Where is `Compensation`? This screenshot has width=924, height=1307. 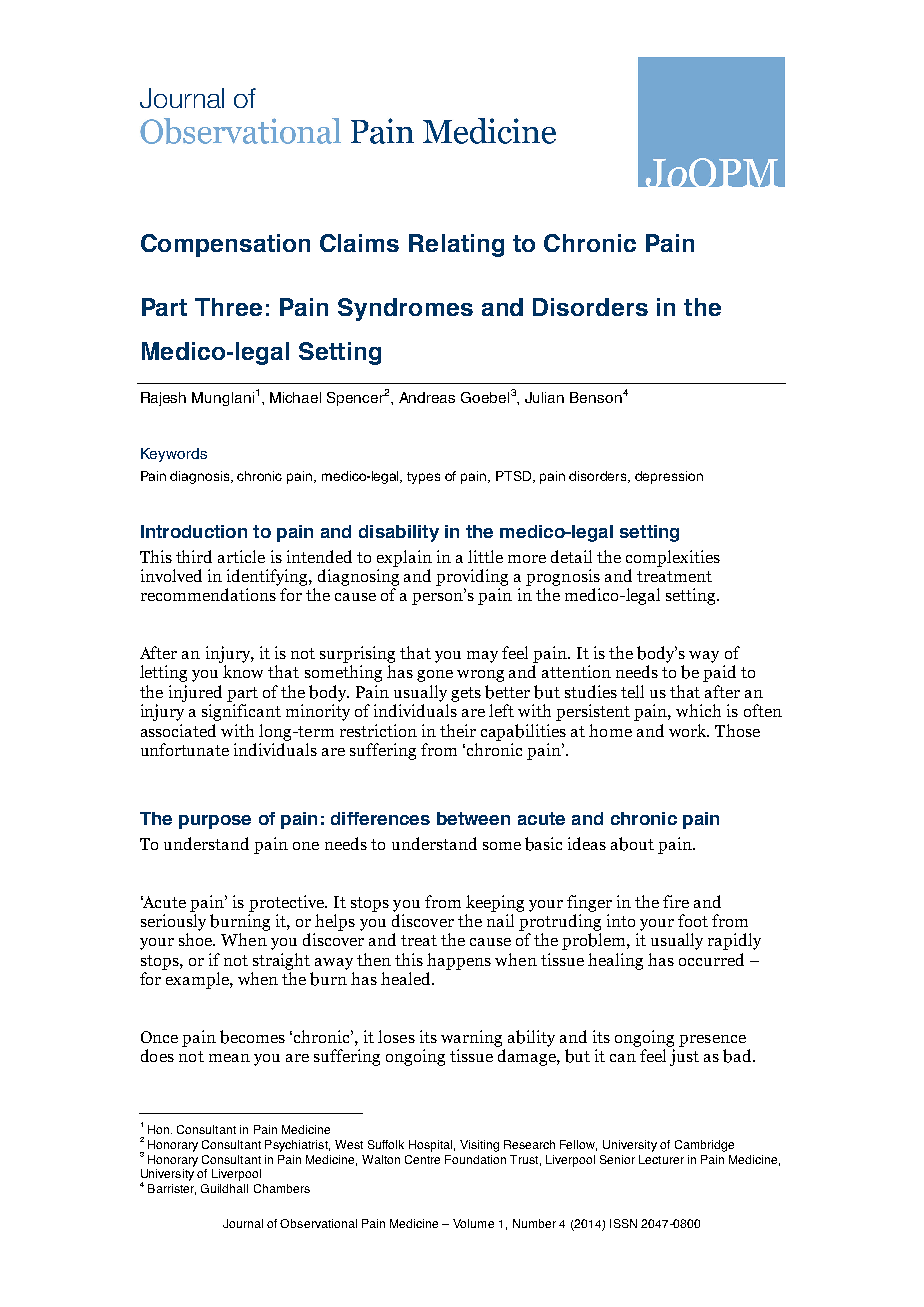
Compensation is located at coordinates (225, 245).
